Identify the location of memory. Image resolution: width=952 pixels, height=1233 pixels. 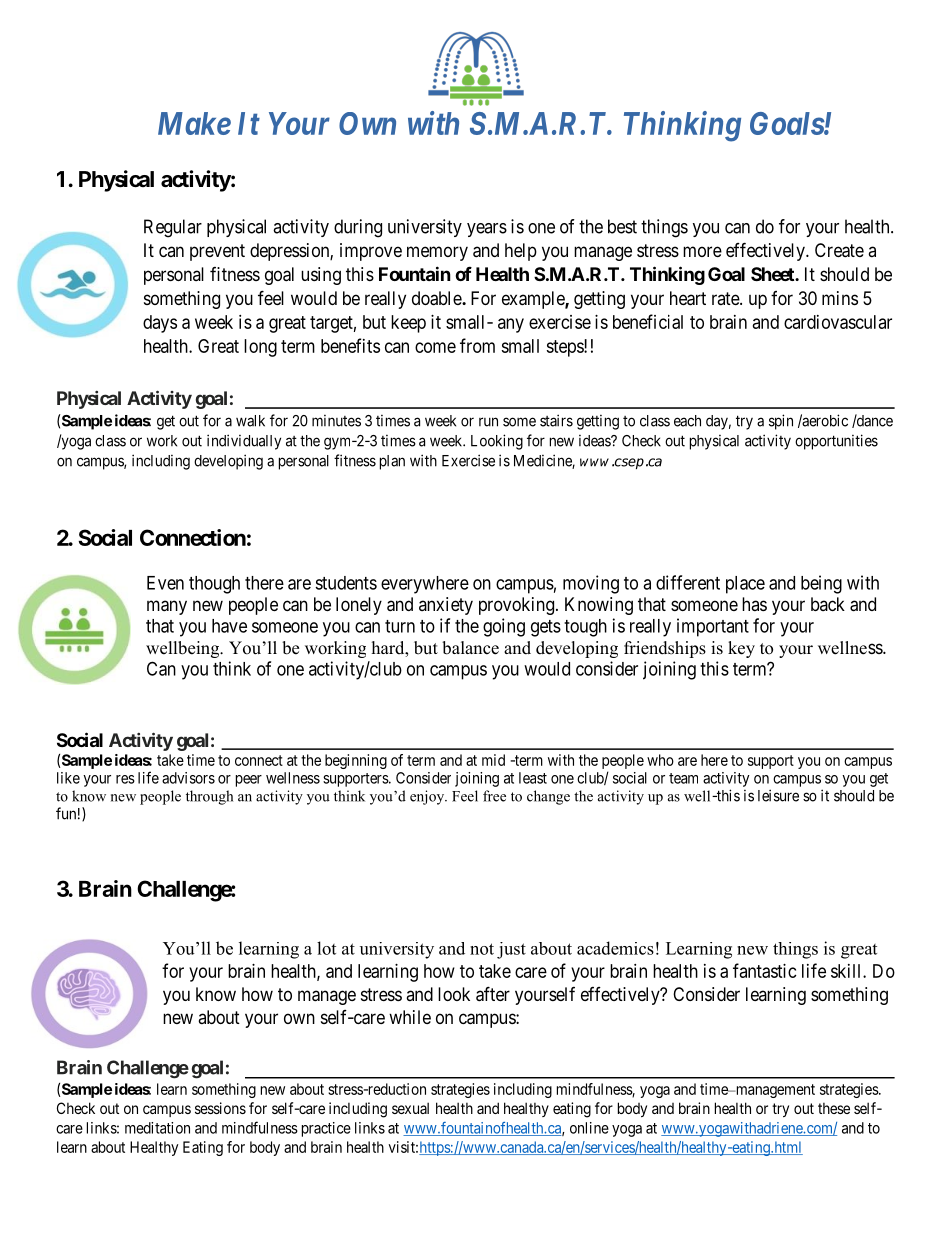
(437, 253).
